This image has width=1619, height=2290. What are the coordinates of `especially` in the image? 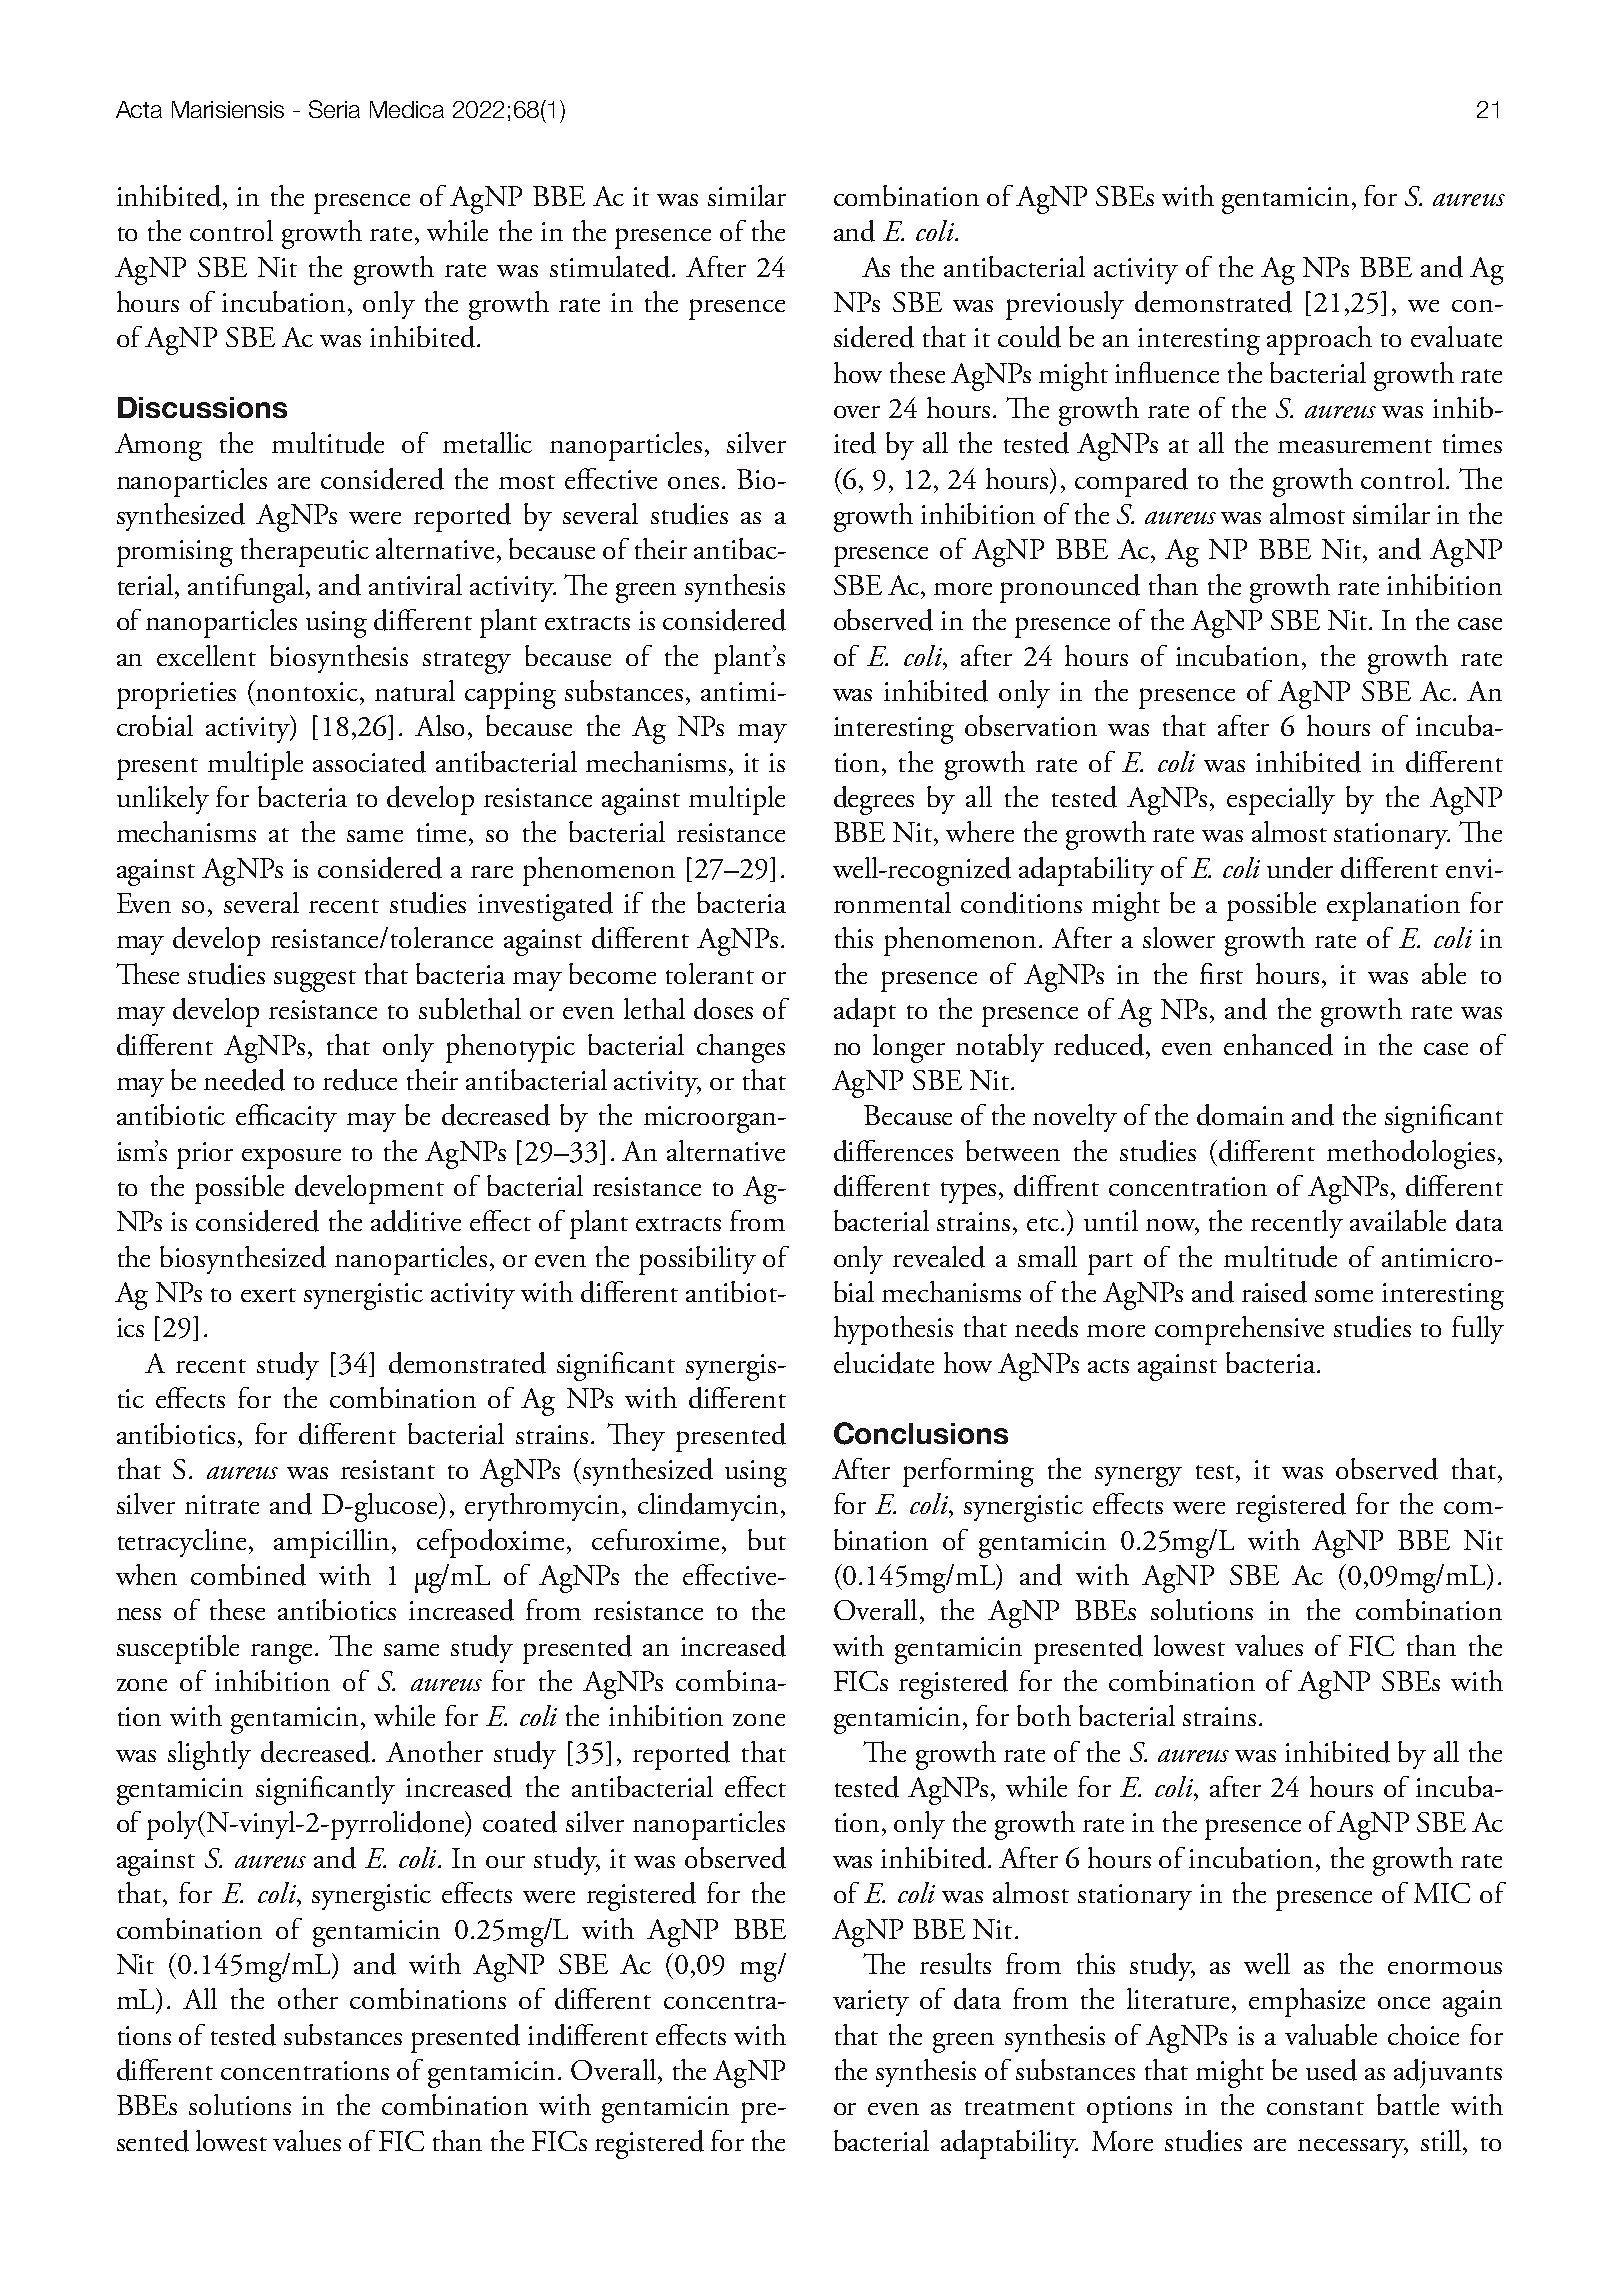 It's located at (1281, 800).
